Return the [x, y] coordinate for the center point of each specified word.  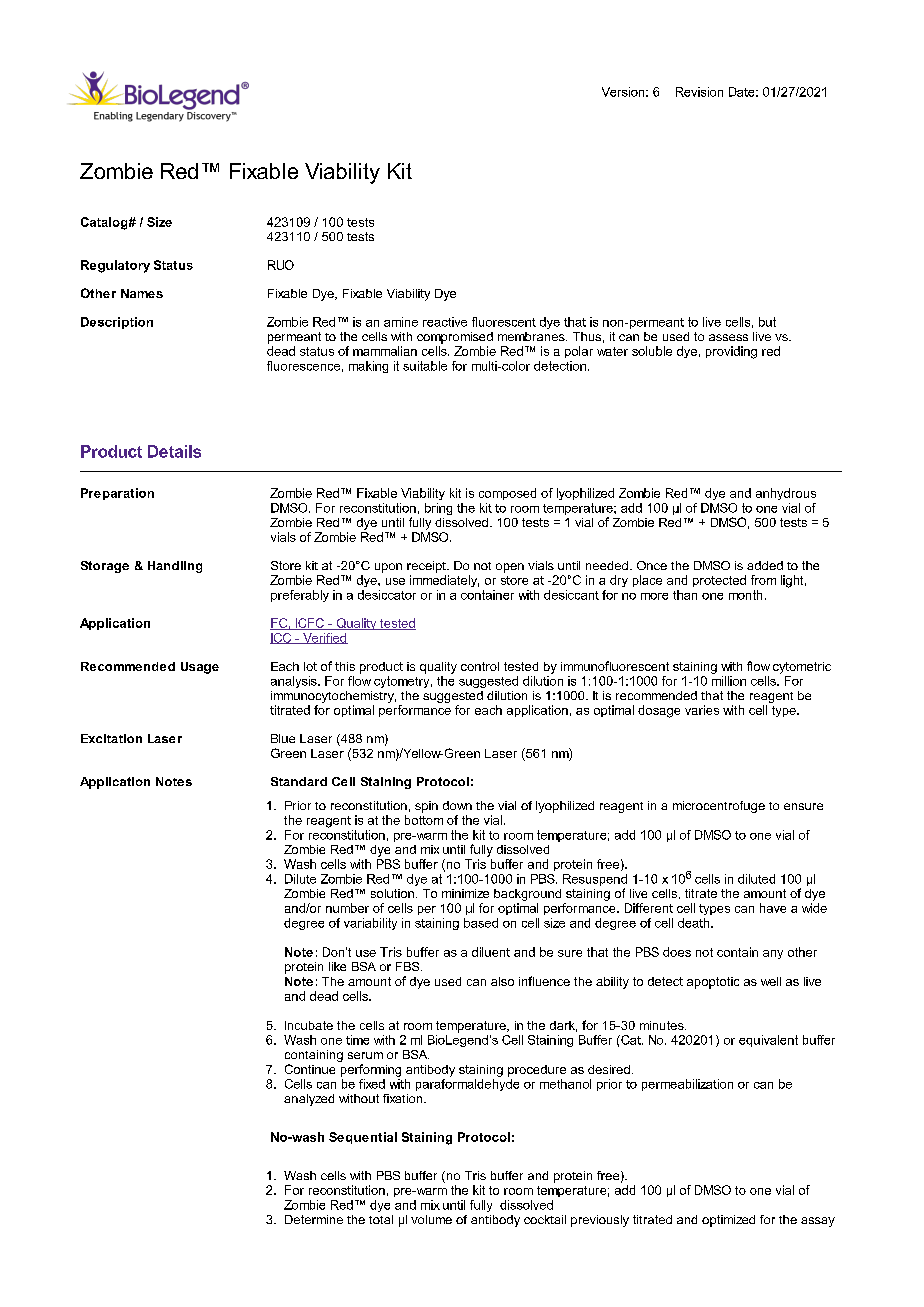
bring [438, 509]
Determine [314, 1219]
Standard [299, 781]
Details [174, 451]
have [773, 908]
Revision [699, 92]
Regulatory [115, 266]
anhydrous [786, 494]
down [457, 805]
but [767, 322]
